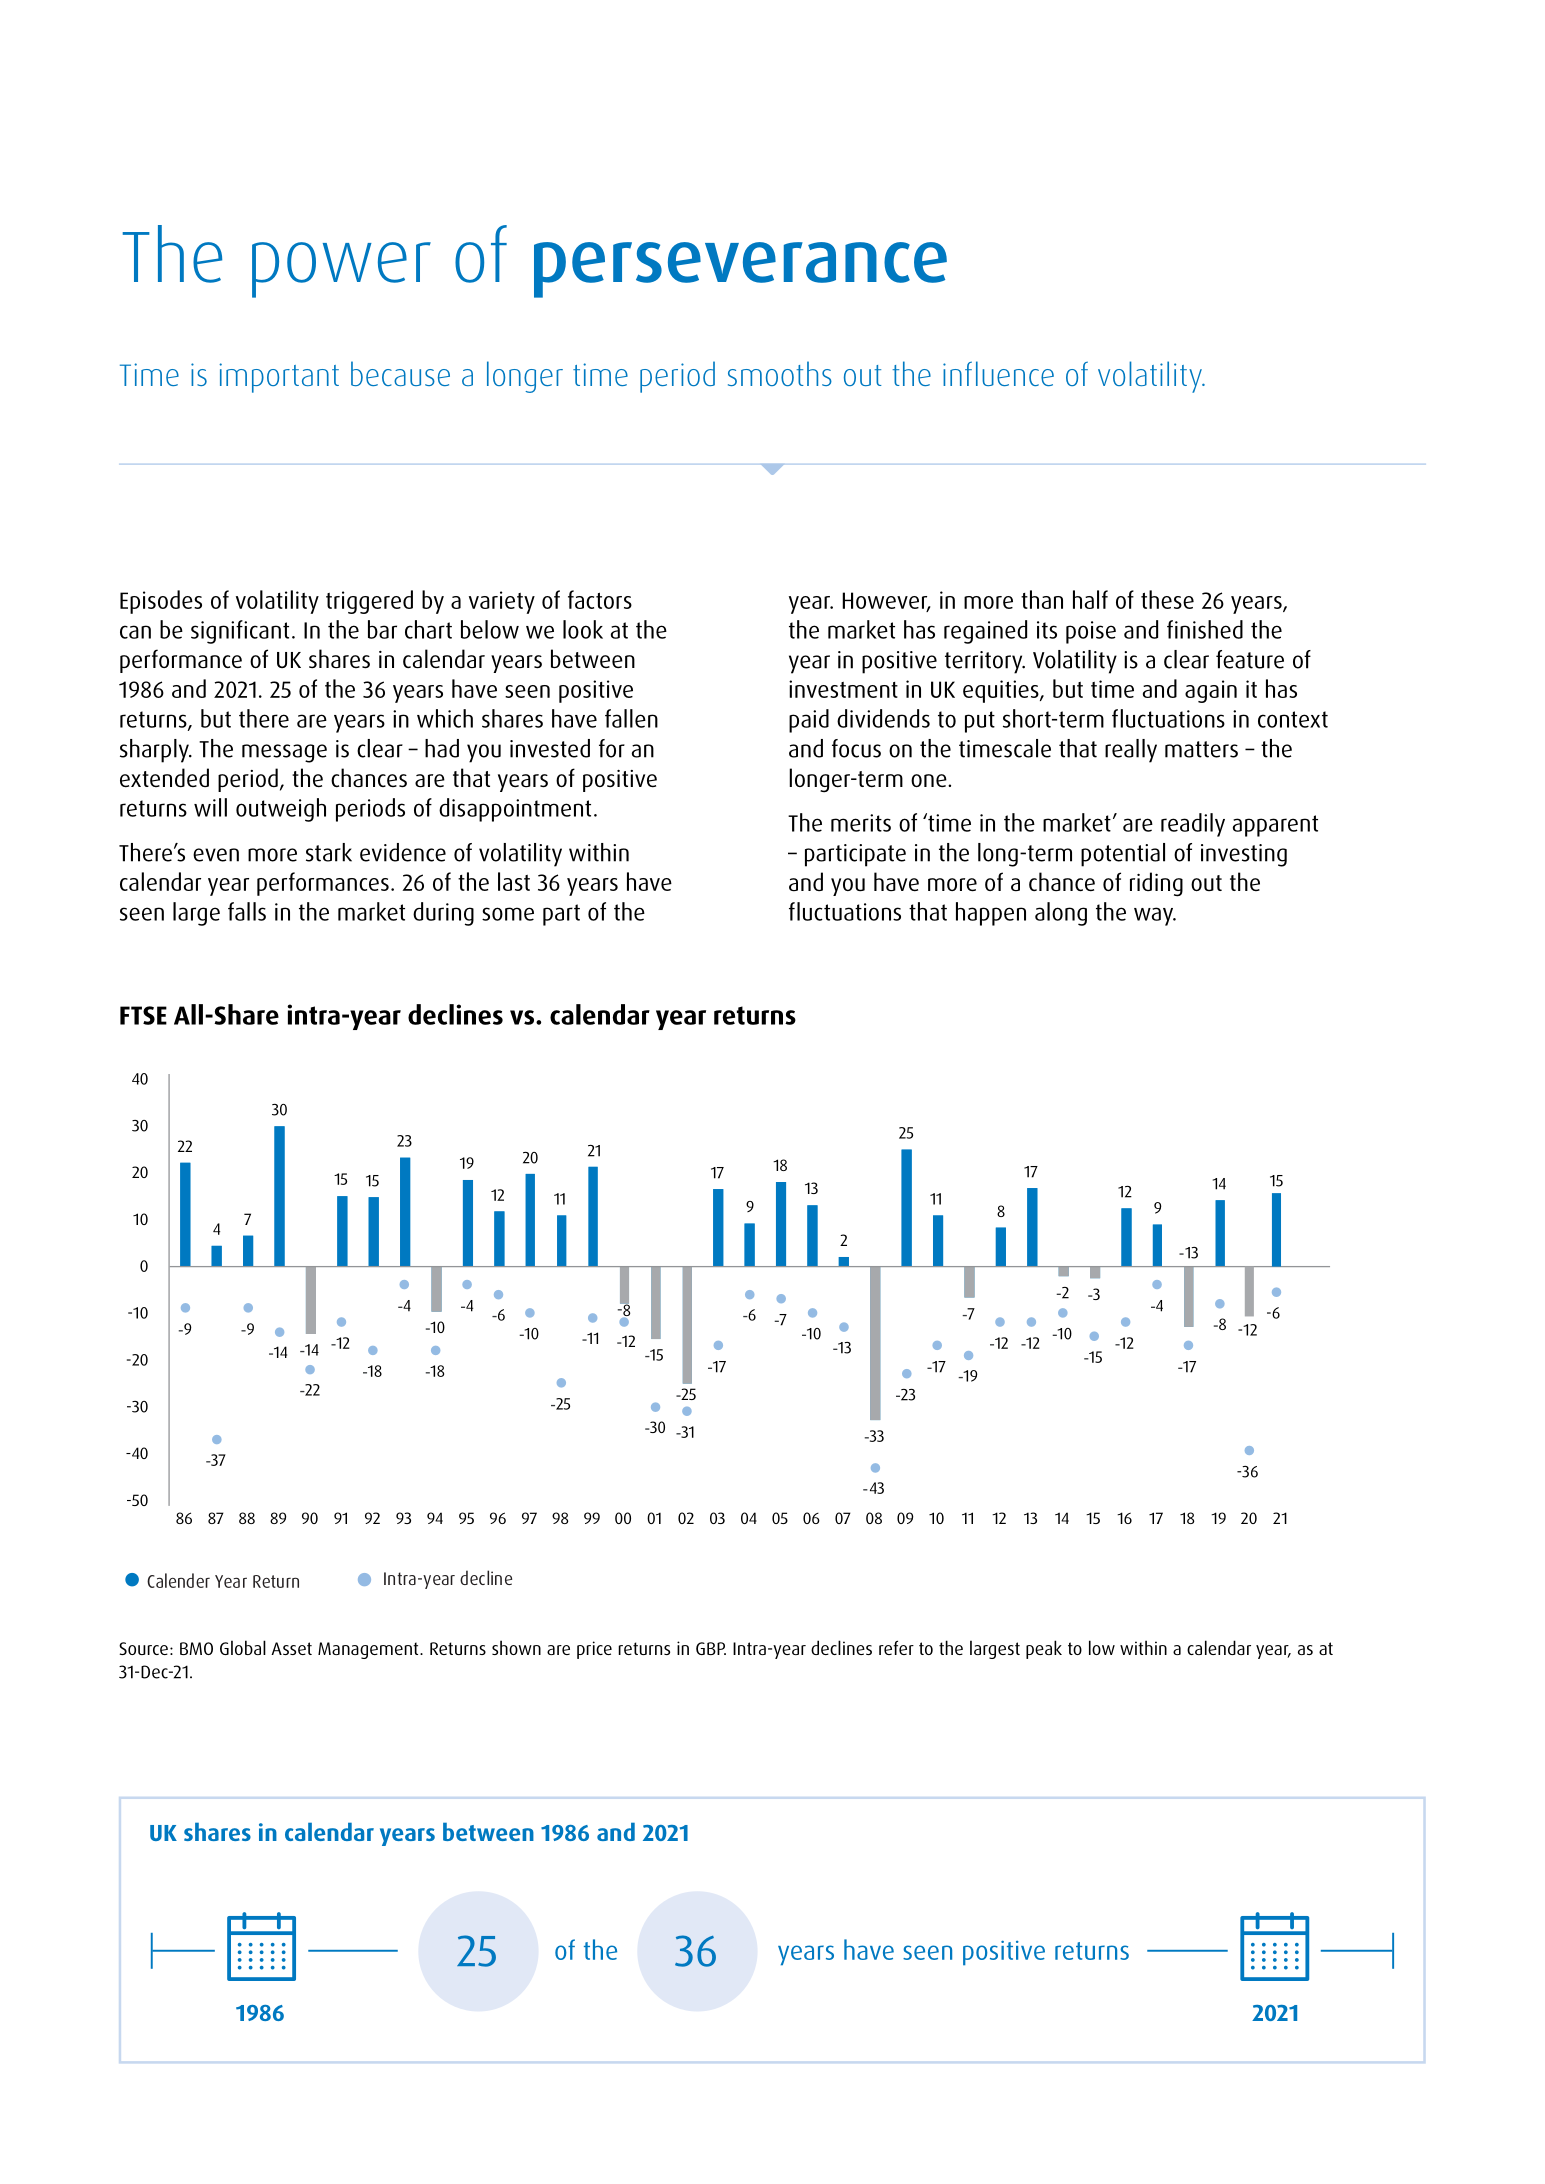  Describe the element at coordinates (369, 602) in the document. I see `triggered` at that location.
